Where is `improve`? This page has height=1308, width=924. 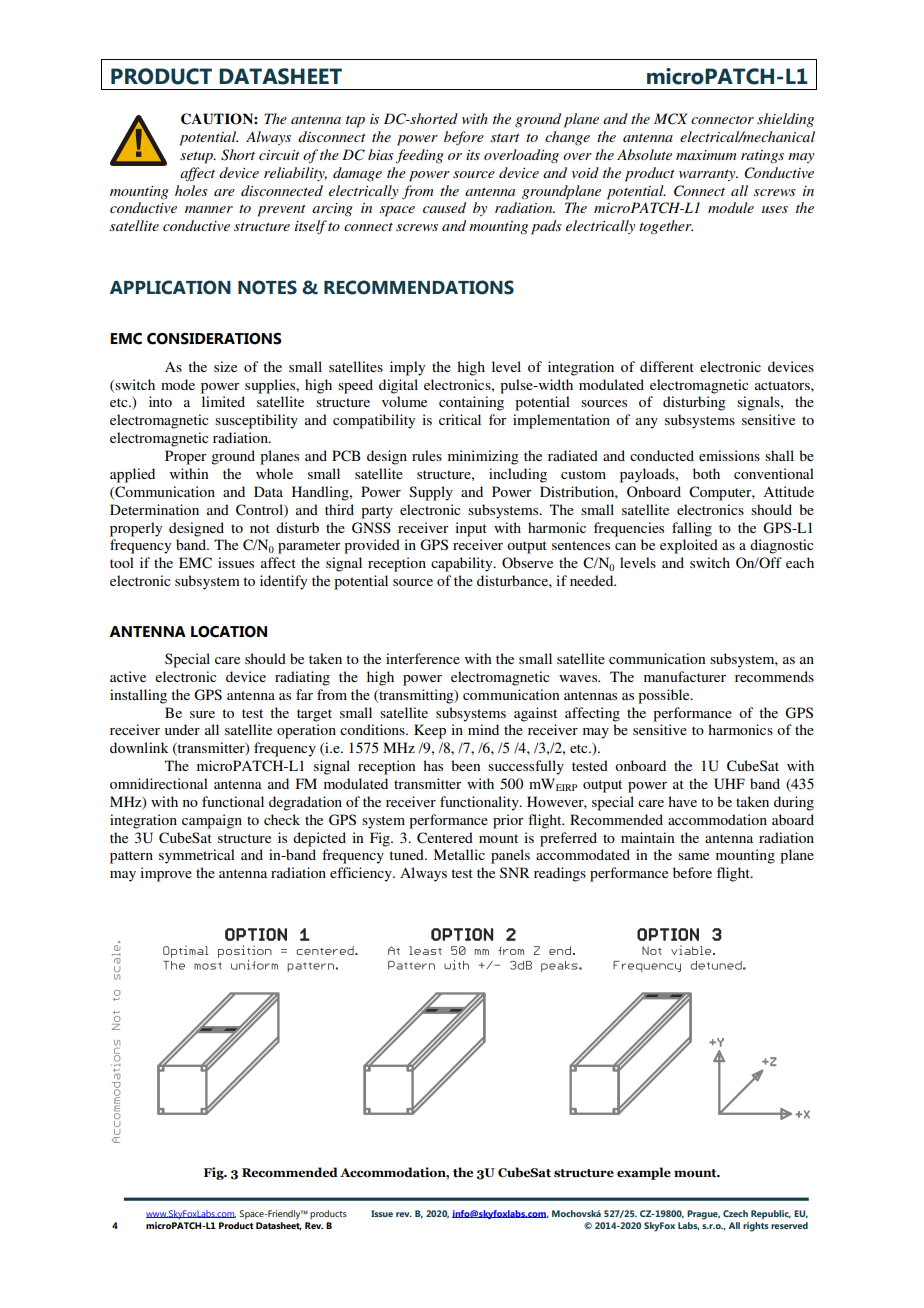
improve is located at coordinates (166, 874).
